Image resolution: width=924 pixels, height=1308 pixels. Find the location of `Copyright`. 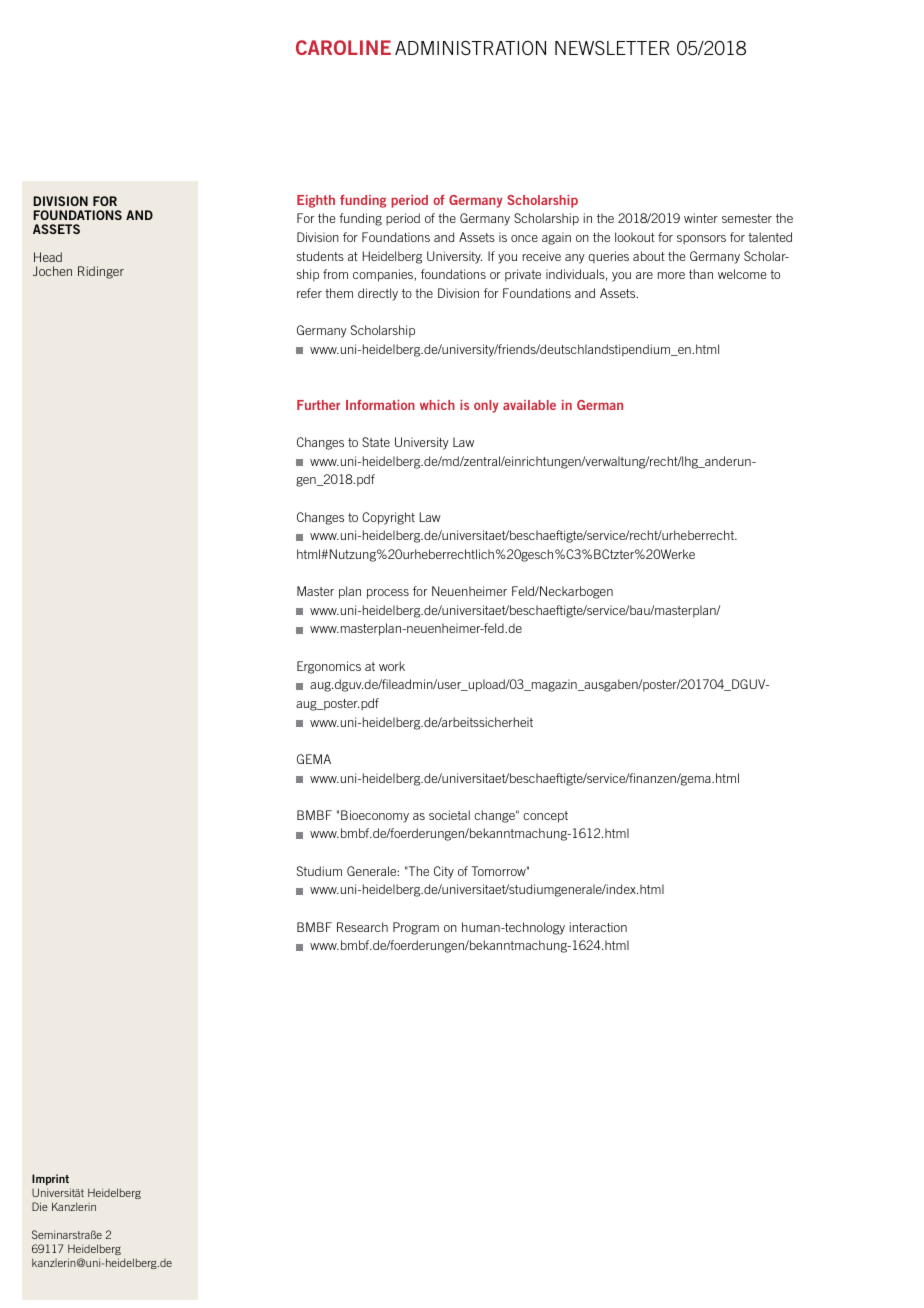

Copyright is located at coordinates (388, 518).
